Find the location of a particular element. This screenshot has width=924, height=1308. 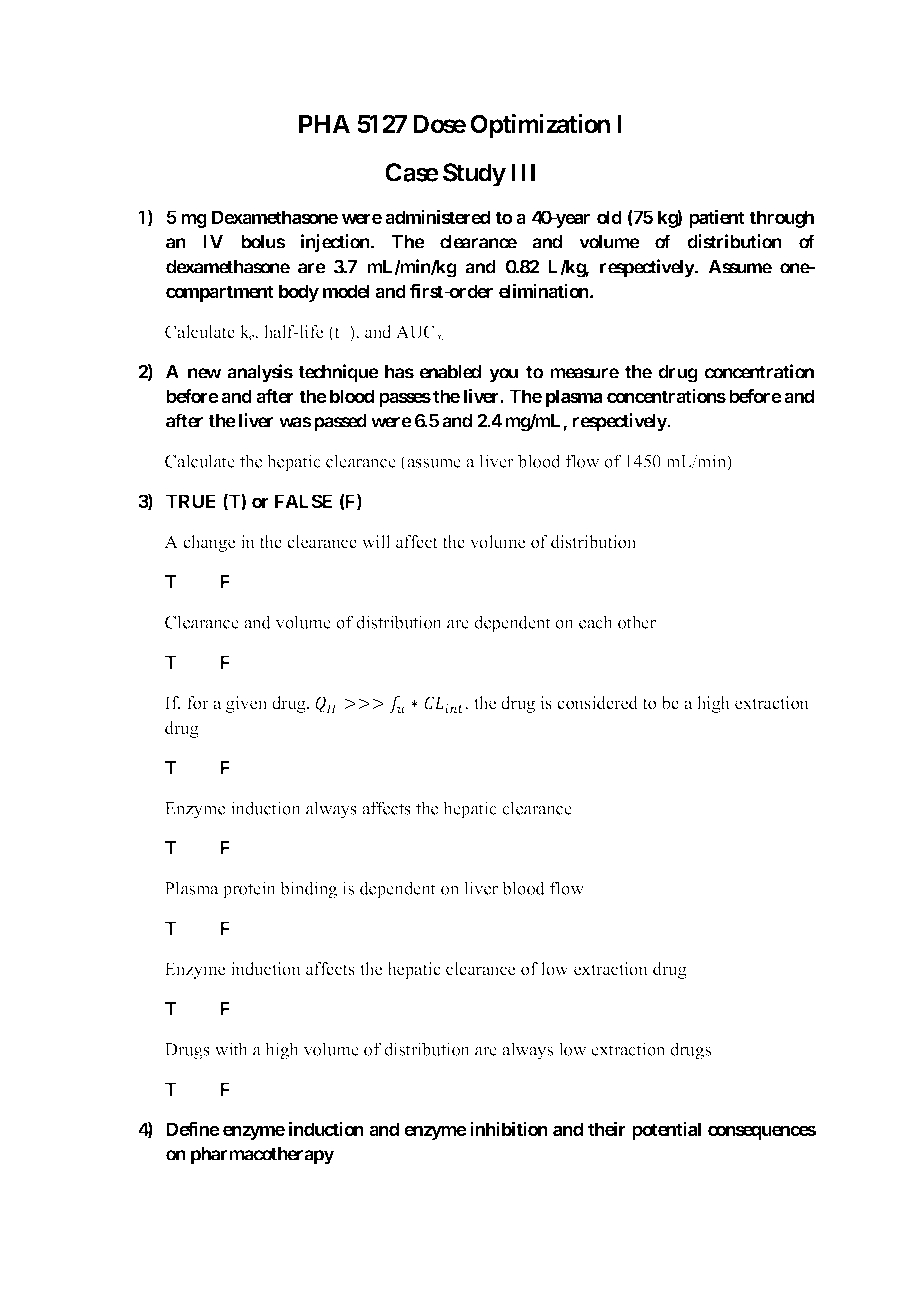

each is located at coordinates (596, 622).
